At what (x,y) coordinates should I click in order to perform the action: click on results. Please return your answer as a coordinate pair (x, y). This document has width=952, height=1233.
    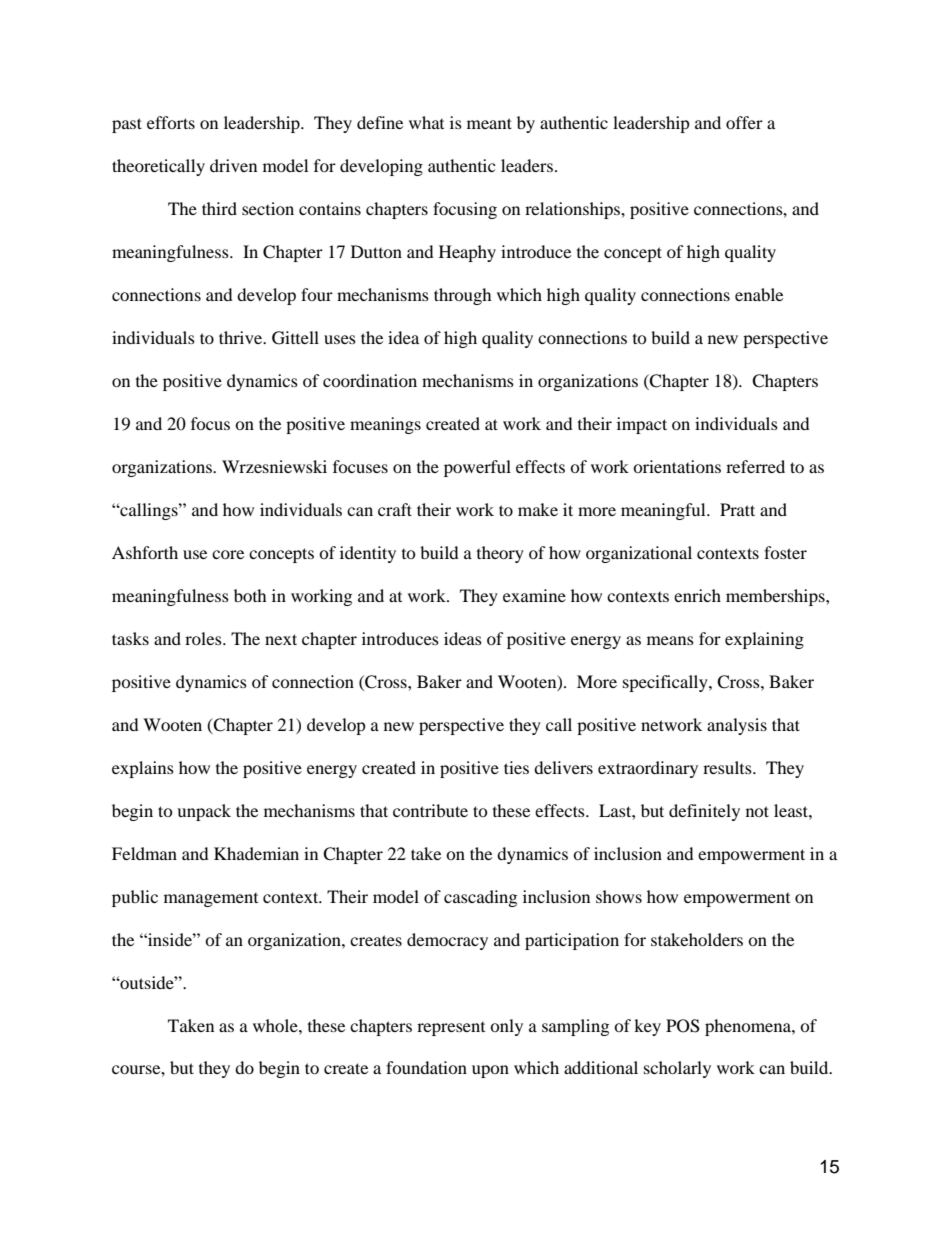
    Looking at the image, I should click on (728, 767).
